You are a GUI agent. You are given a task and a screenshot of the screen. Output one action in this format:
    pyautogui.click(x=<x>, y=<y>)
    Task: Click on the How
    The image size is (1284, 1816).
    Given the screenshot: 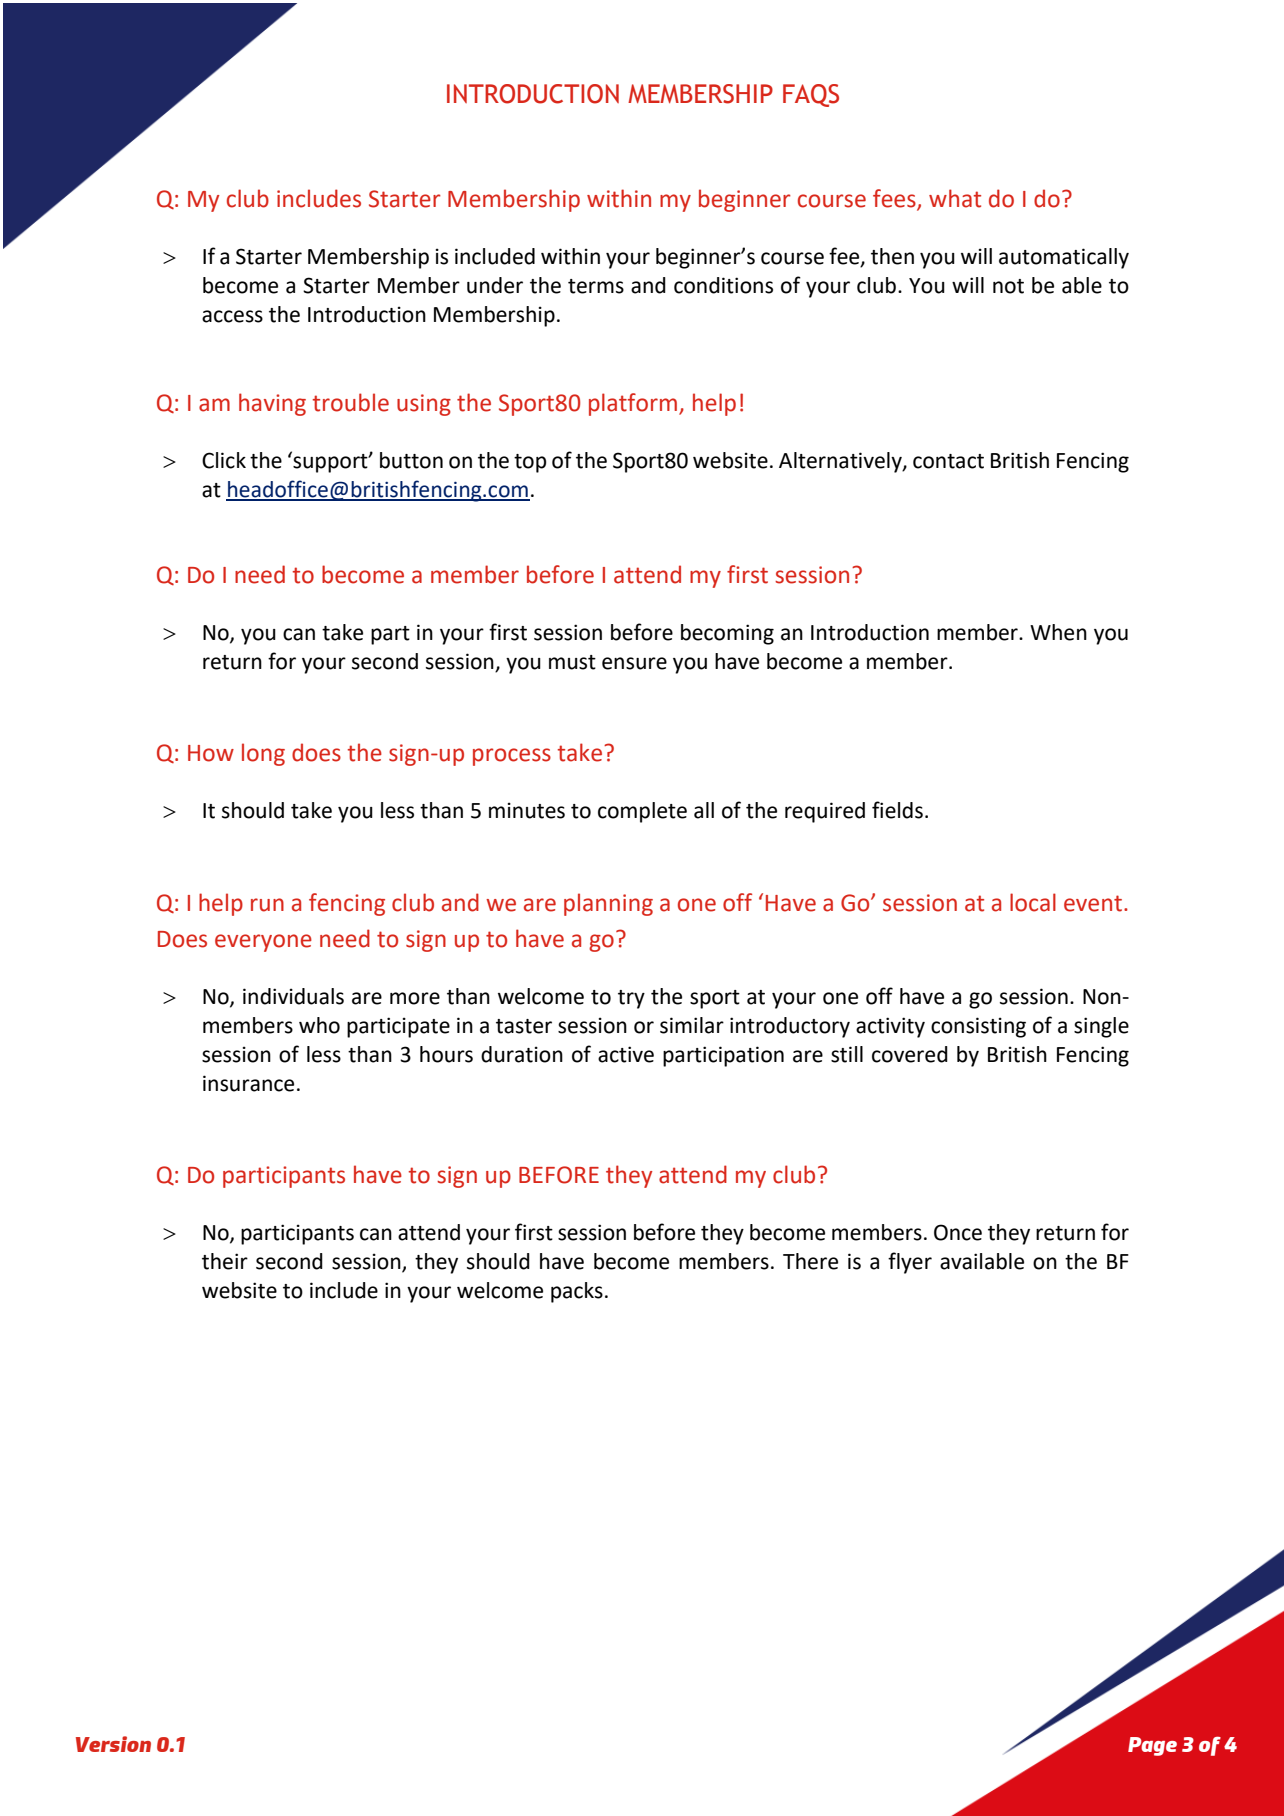 What is the action you would take?
    pyautogui.click(x=211, y=753)
